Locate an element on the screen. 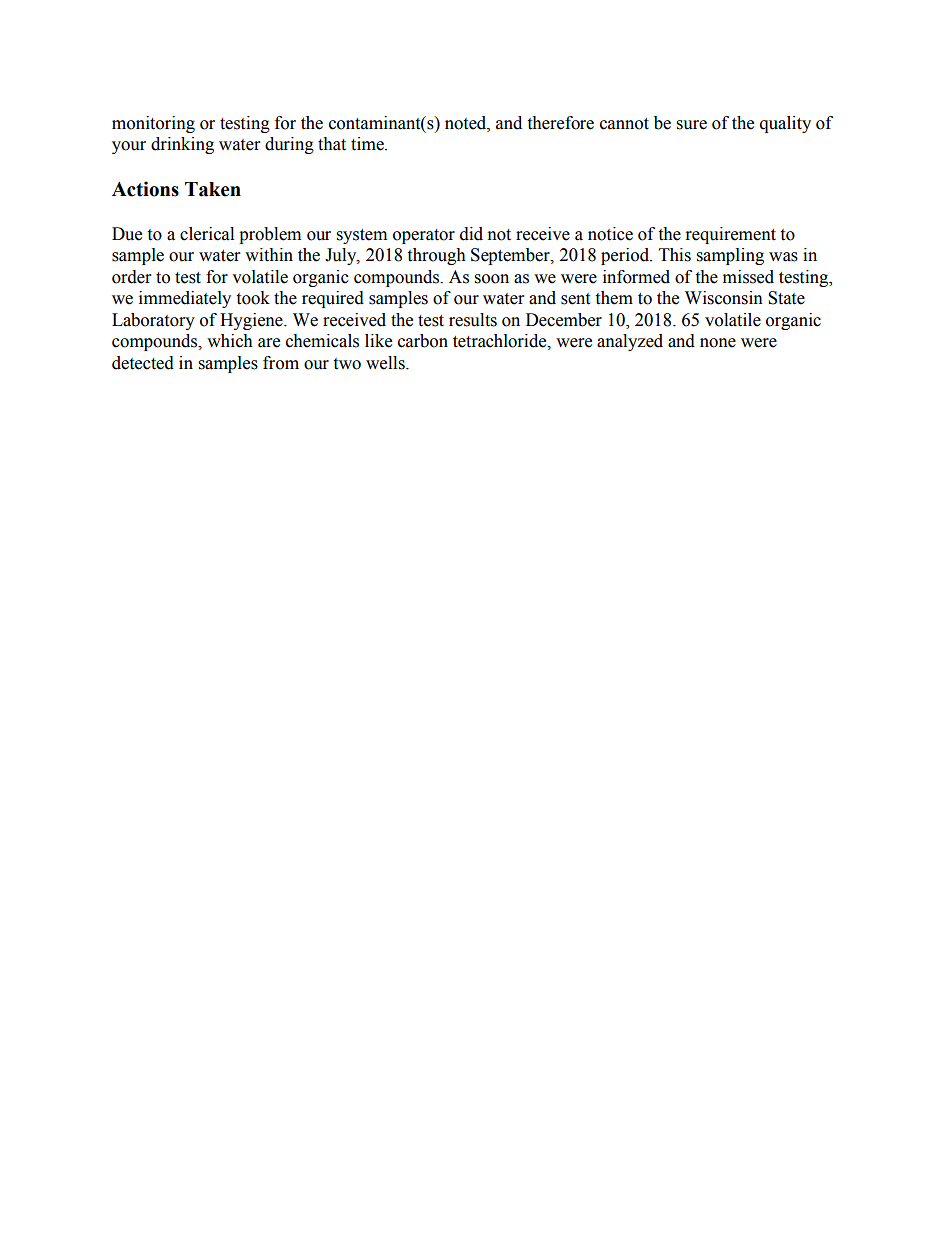  operator is located at coordinates (424, 236).
